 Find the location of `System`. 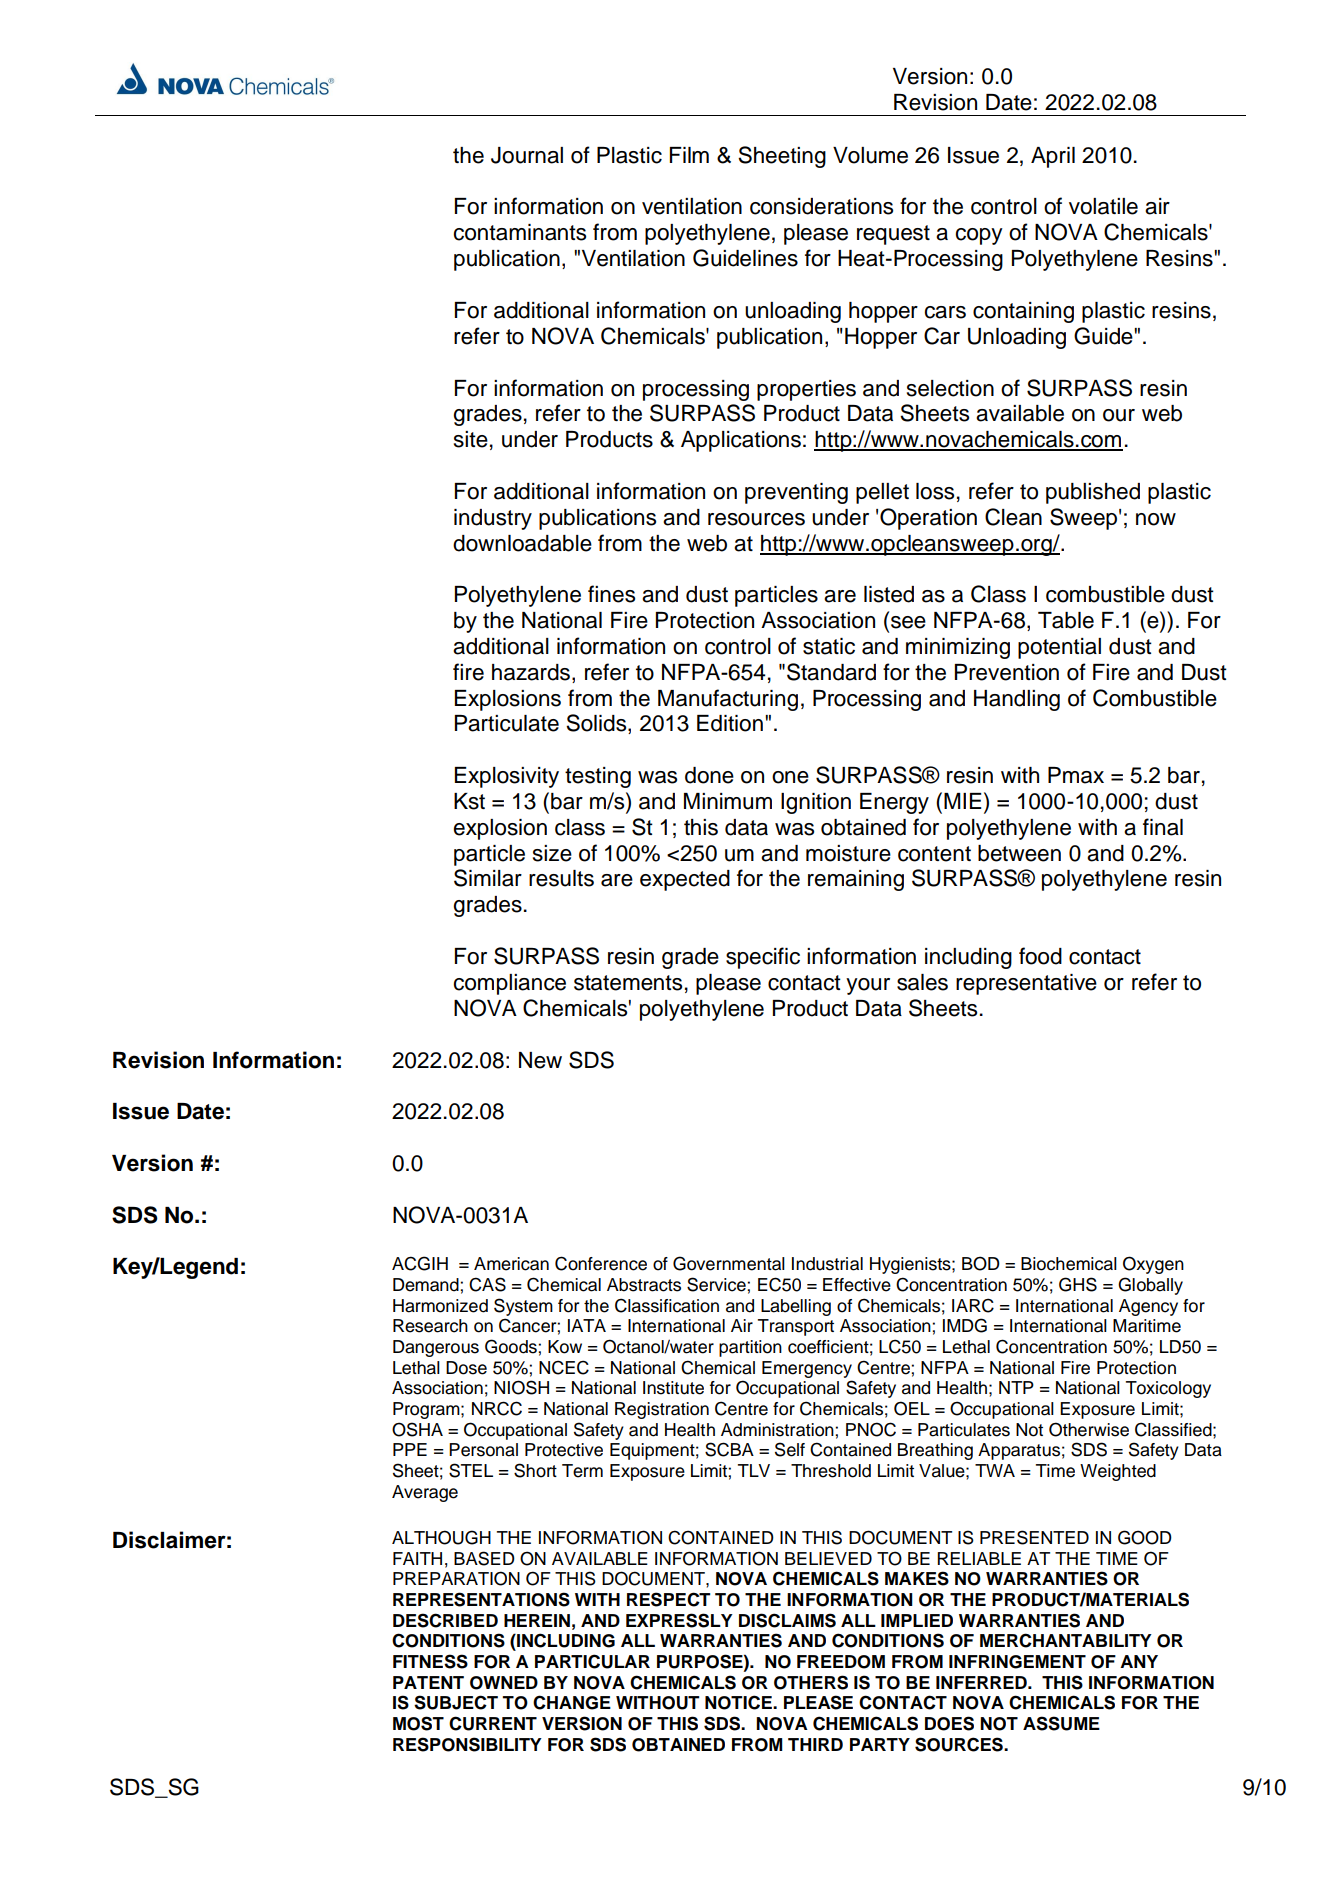

System is located at coordinates (523, 1307).
